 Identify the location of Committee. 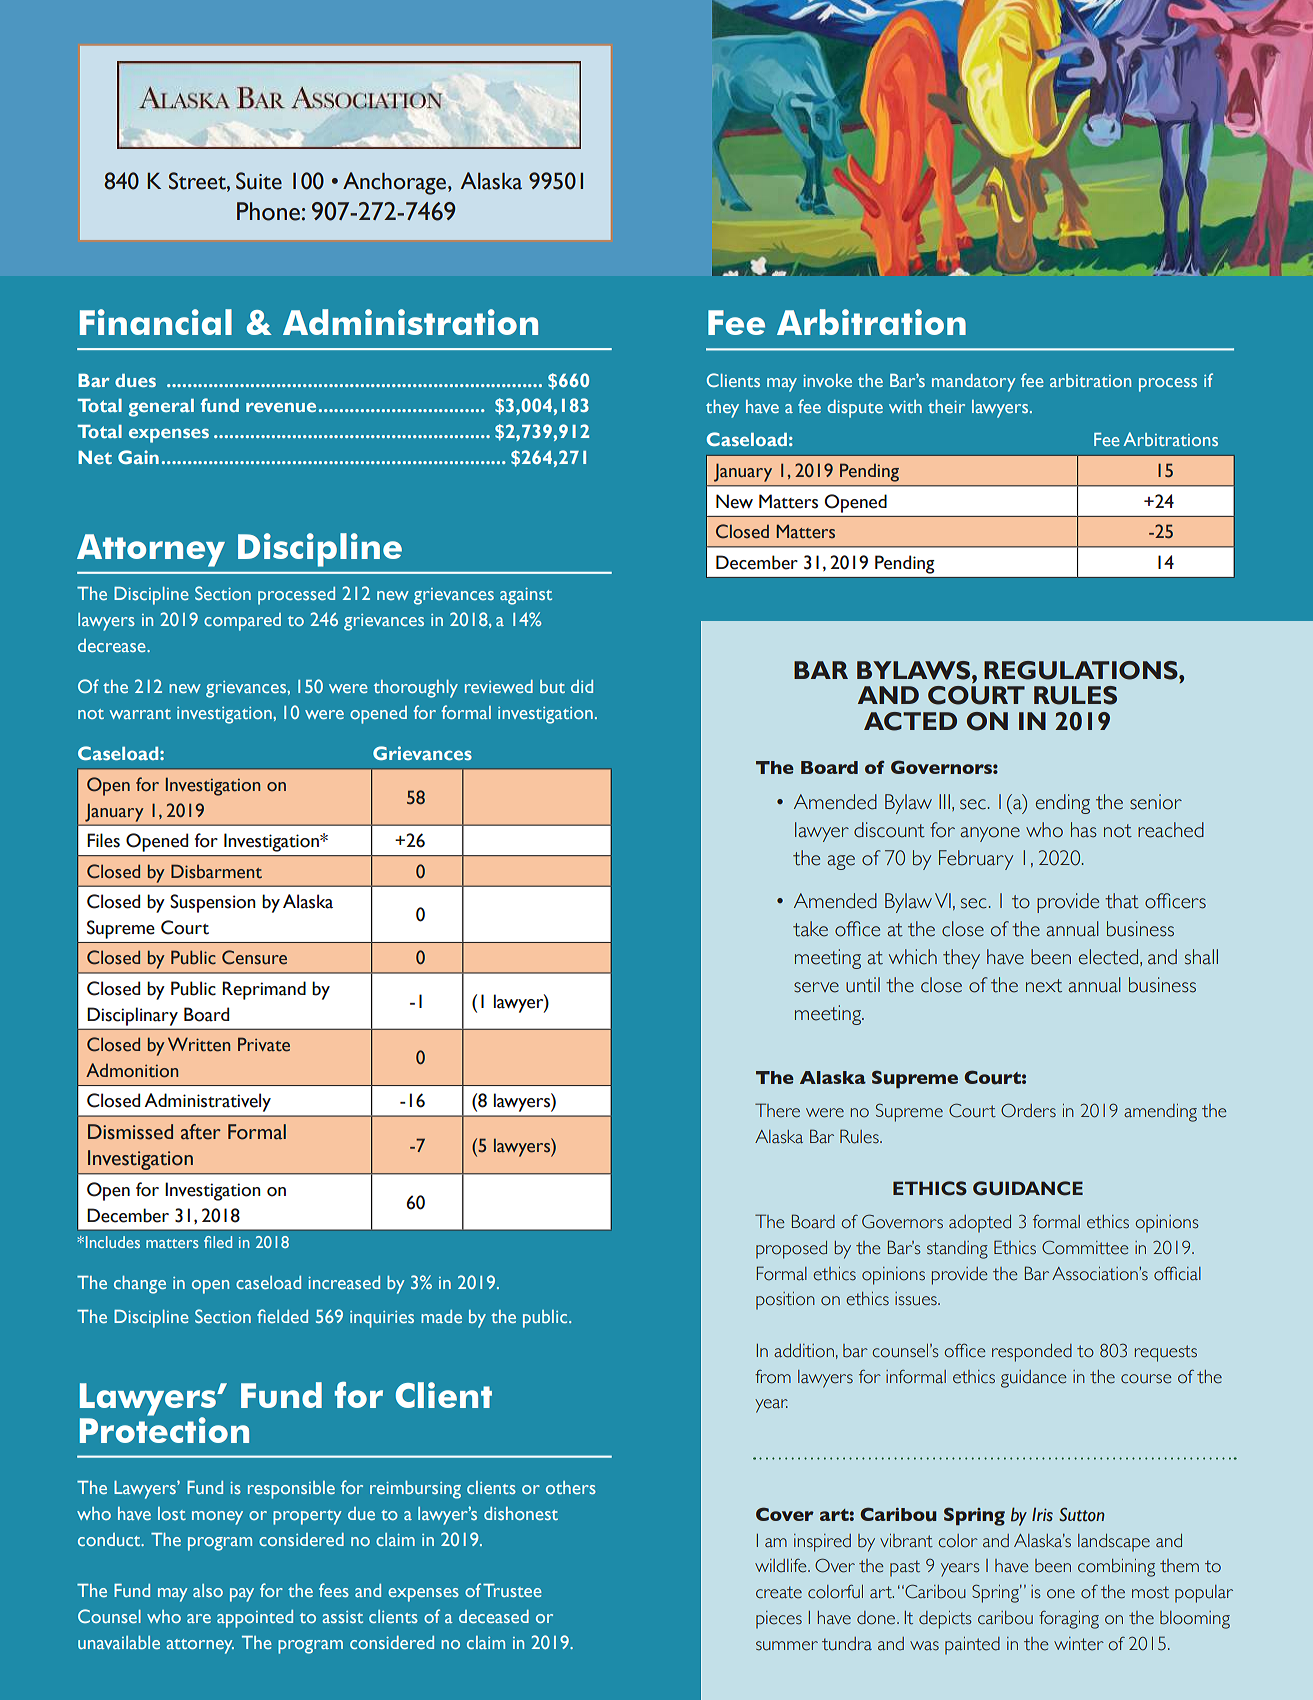
(1085, 1247).
